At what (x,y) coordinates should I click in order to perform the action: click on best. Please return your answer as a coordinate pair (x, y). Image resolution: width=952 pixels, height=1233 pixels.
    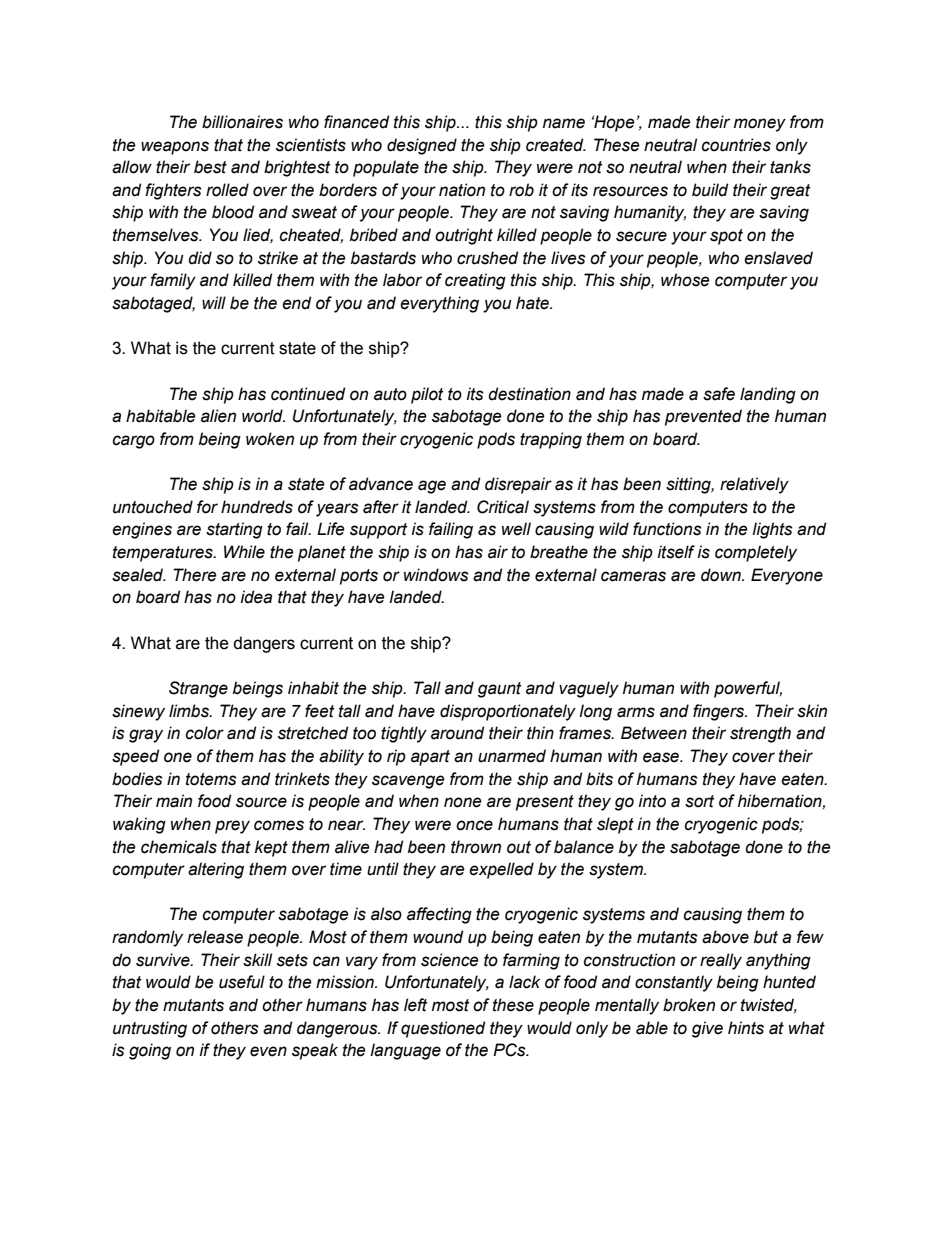
    Looking at the image, I should click on (210, 167).
